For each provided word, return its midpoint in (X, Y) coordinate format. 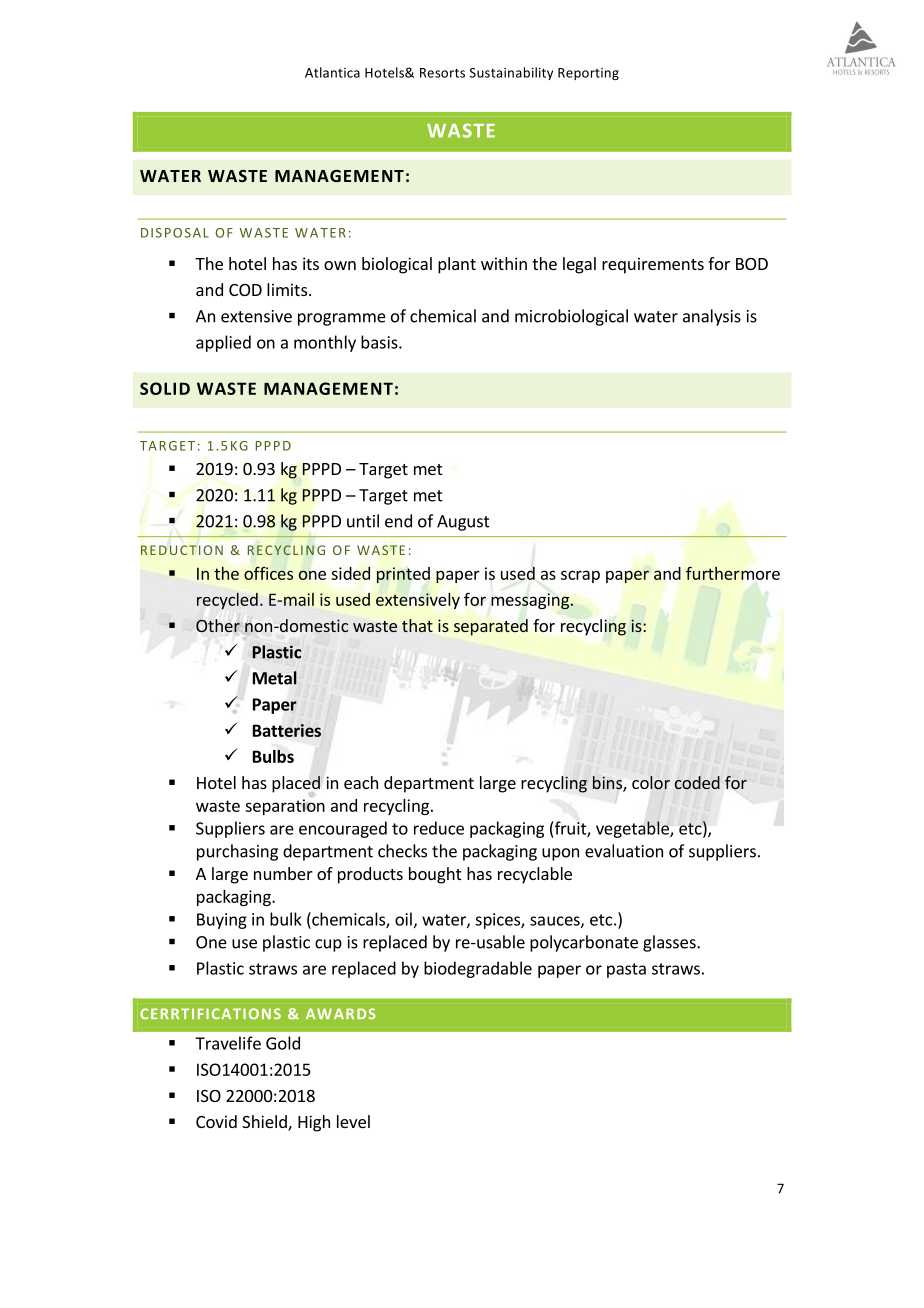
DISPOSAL (175, 233)
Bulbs (273, 756)
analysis (712, 317)
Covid (216, 1121)
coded (697, 782)
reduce (439, 828)
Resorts (442, 73)
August (463, 523)
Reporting (588, 74)
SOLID (165, 388)
